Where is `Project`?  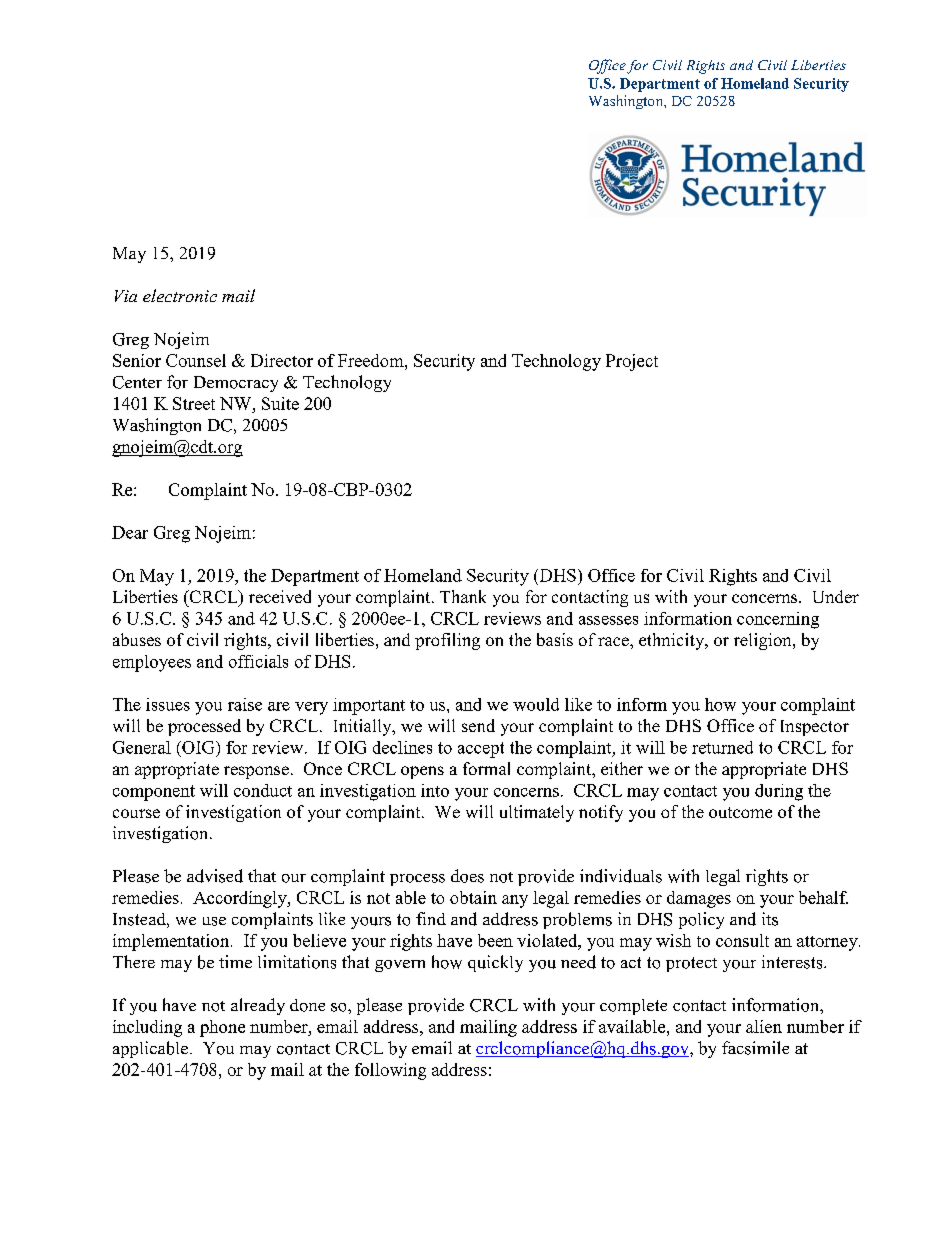
Project is located at coordinates (632, 362).
